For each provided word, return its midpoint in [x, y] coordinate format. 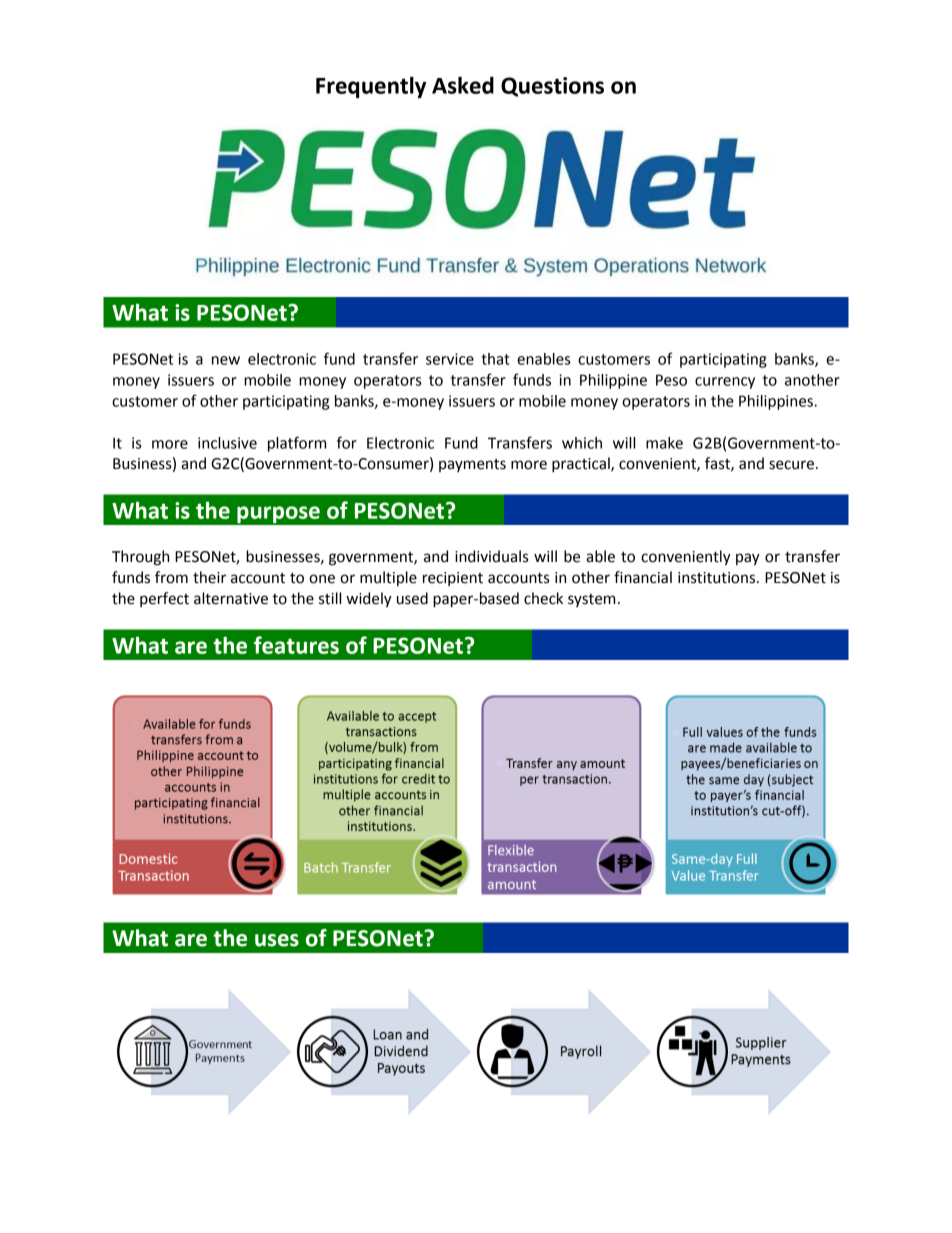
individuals [491, 556]
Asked [463, 85]
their [209, 577]
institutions [718, 578]
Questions [552, 87]
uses [277, 940]
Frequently [371, 87]
